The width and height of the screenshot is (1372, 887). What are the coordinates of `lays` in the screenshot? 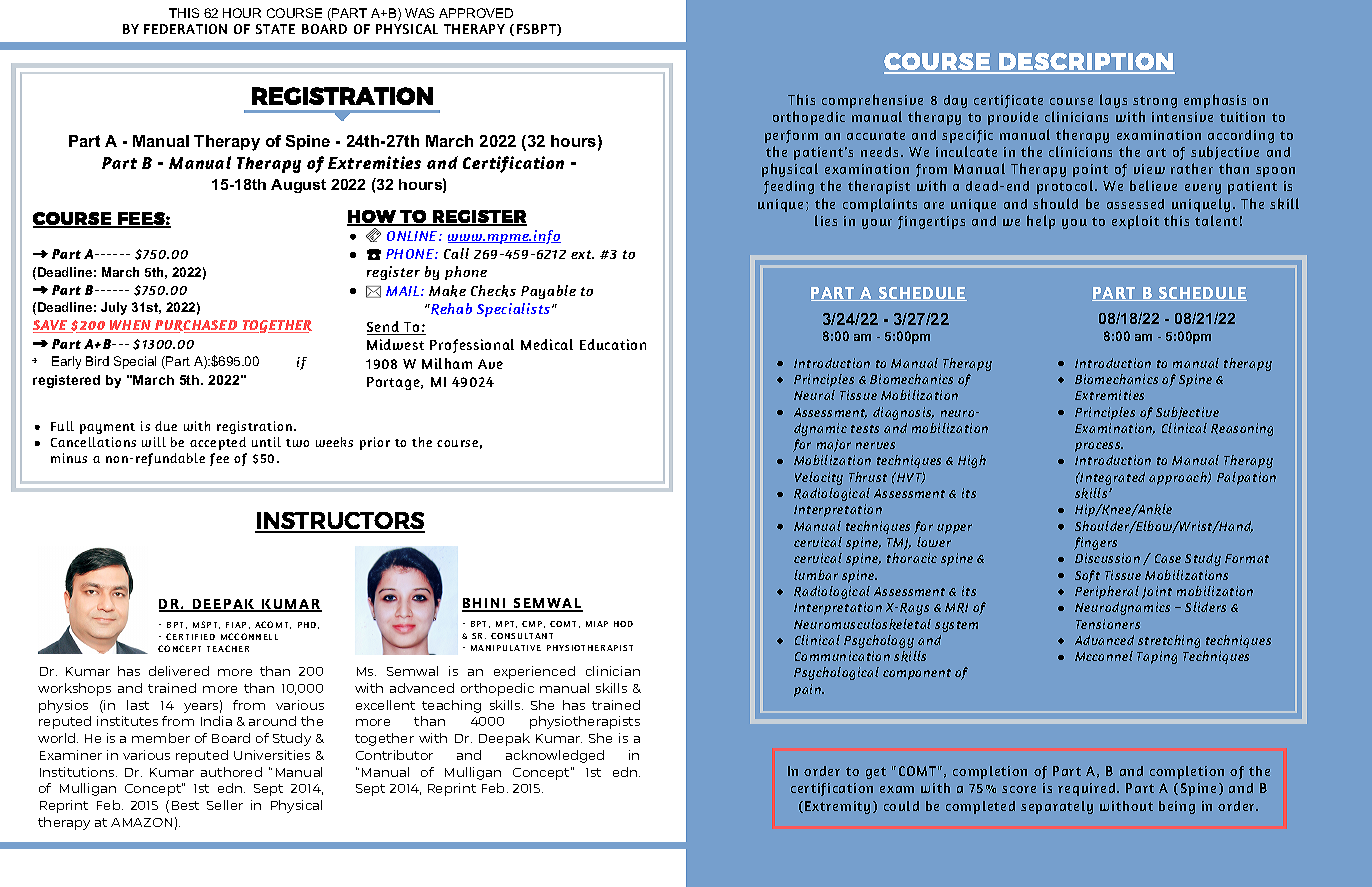 It's located at (1113, 101).
